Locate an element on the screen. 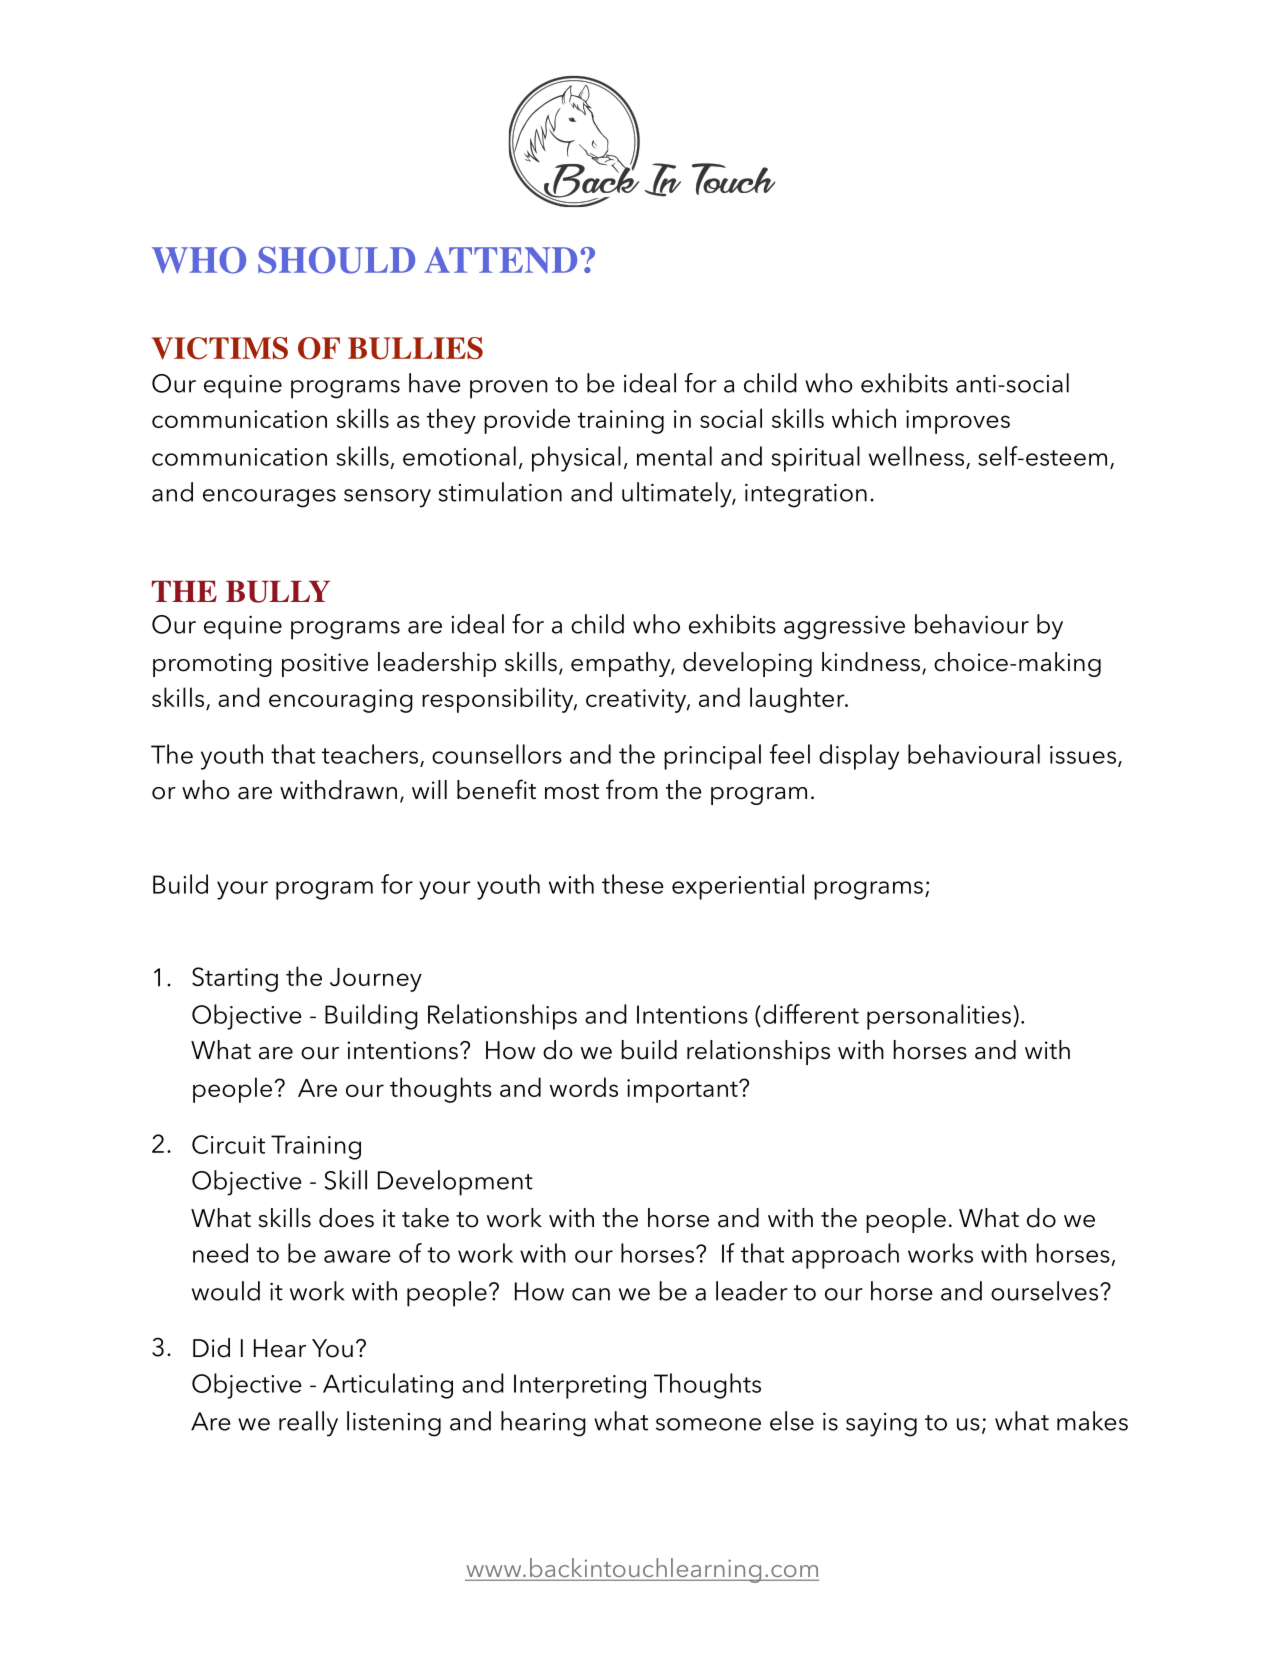  will is located at coordinates (429, 789).
